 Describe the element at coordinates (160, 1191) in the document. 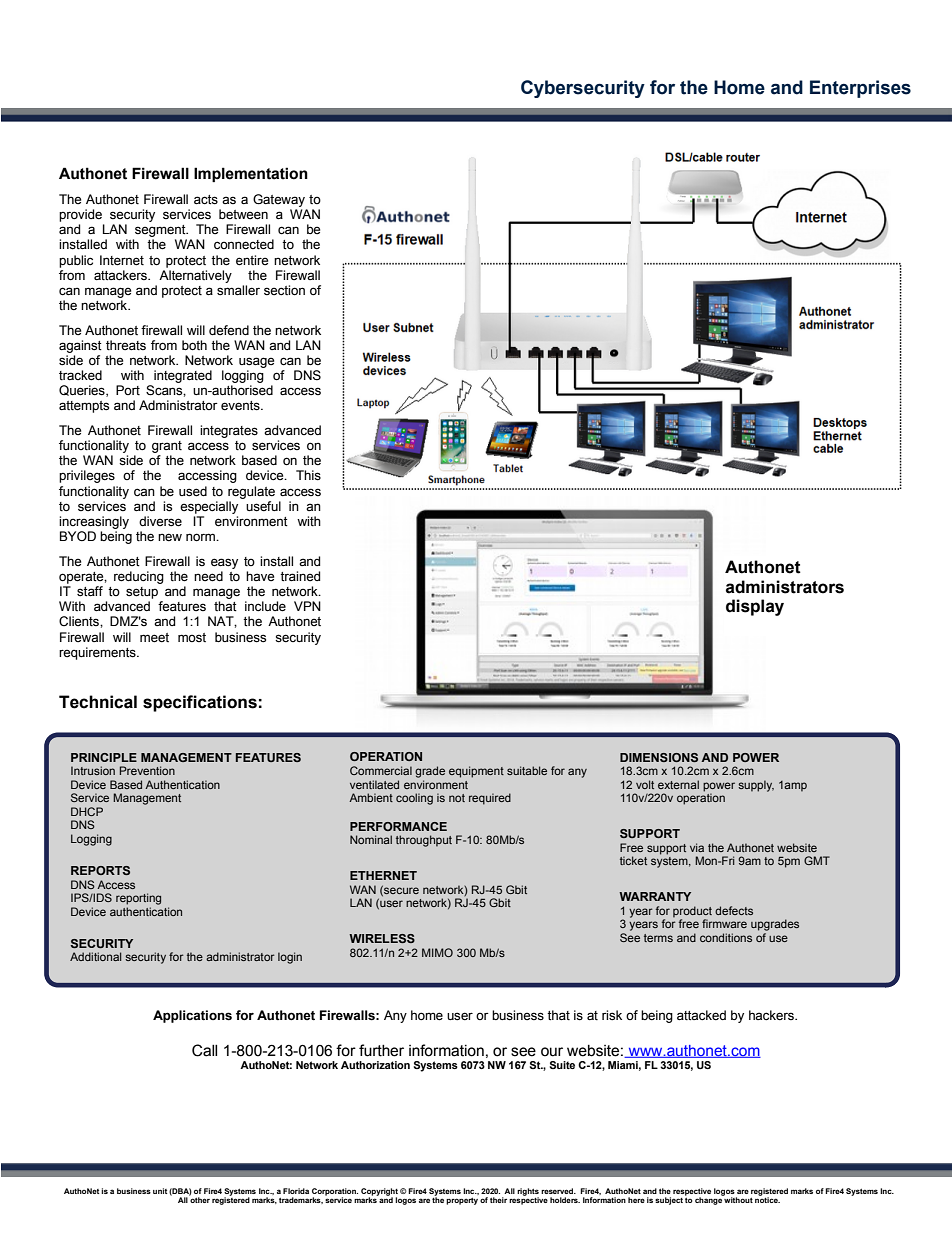

I see `unit` at that location.
